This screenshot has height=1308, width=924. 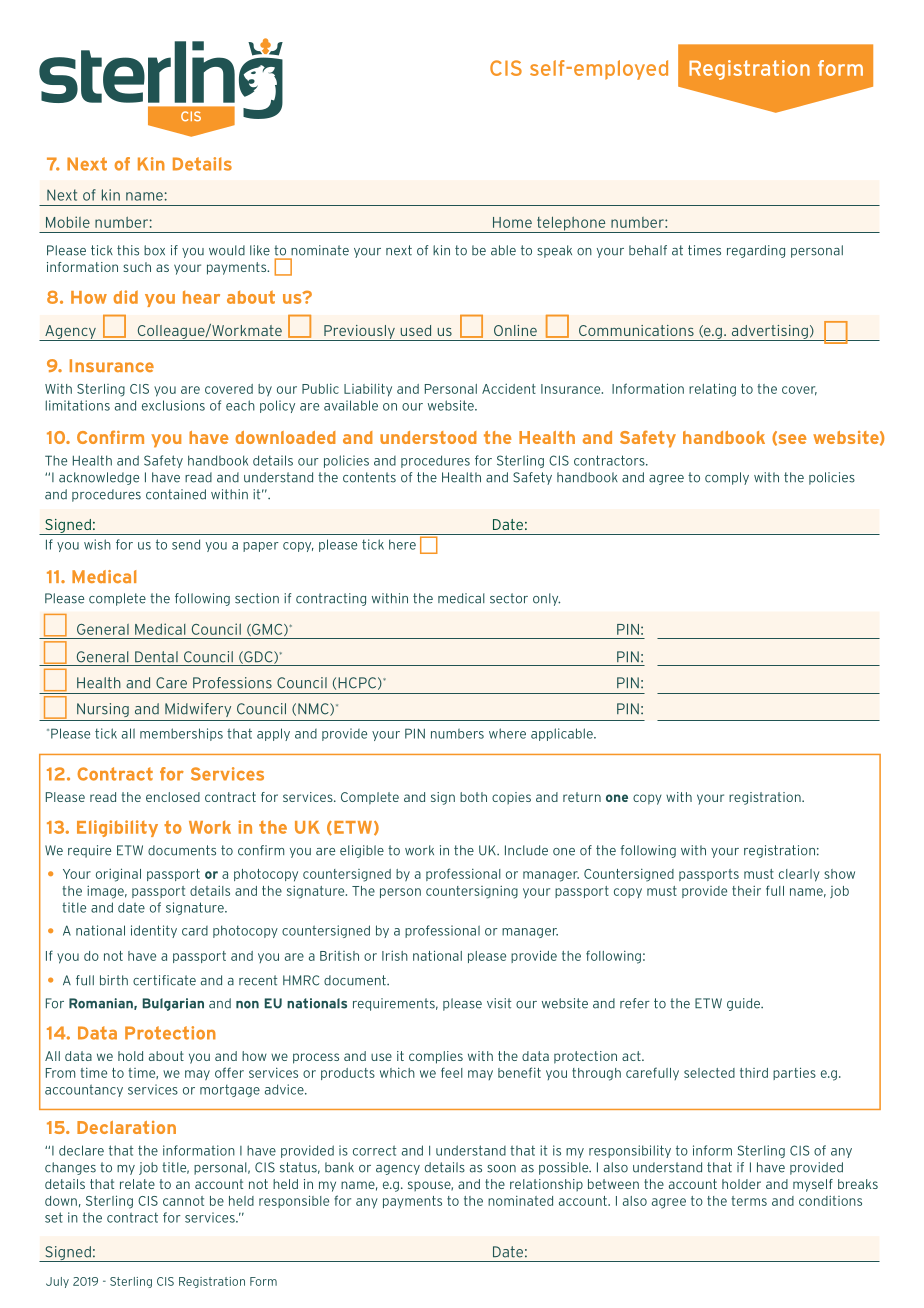 What do you see at coordinates (154, 931) in the screenshot?
I see `identity` at bounding box center [154, 931].
